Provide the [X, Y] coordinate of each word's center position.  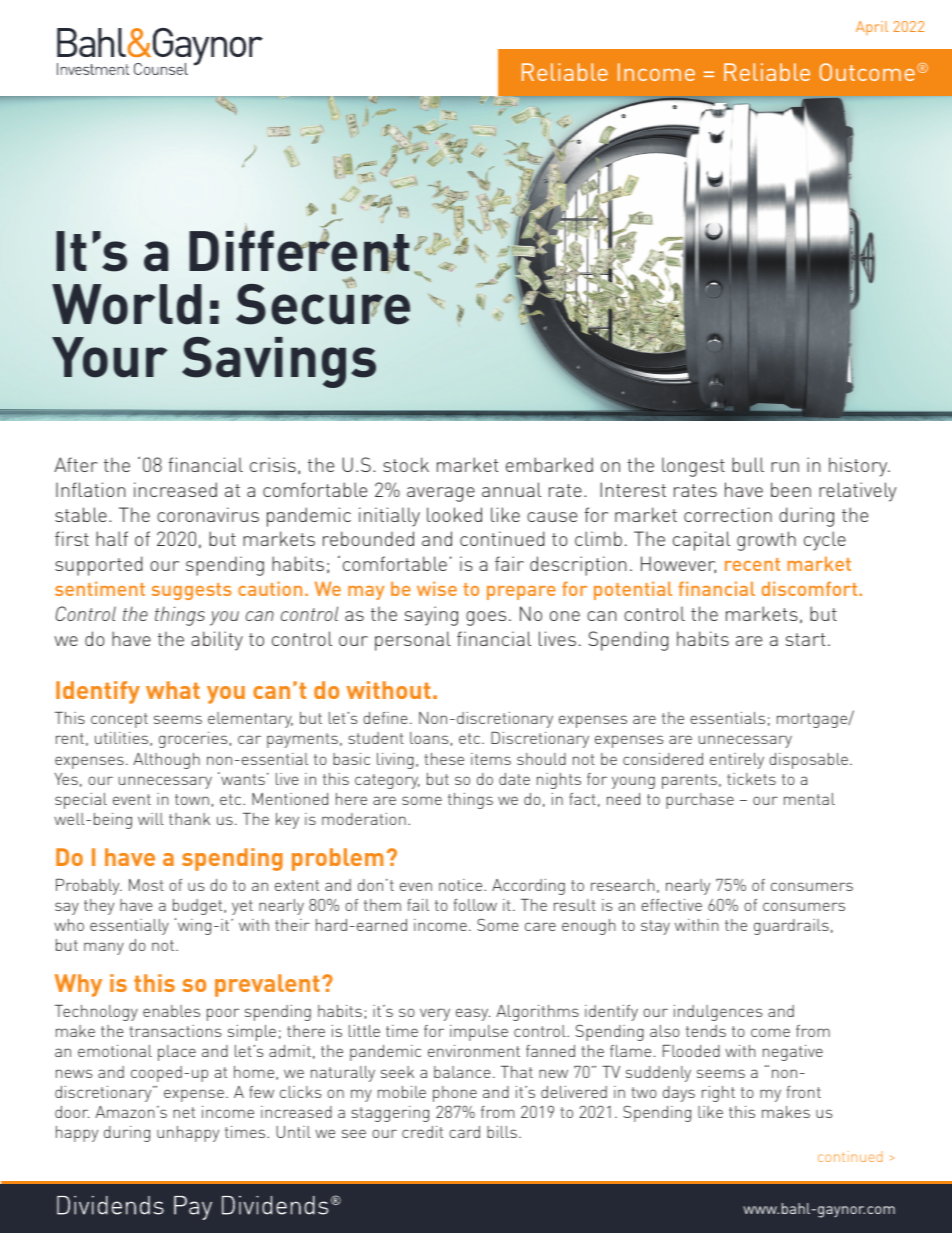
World [127, 304]
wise [437, 588]
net [184, 1112]
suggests [192, 591]
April [872, 28]
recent [752, 564]
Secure [323, 303]
